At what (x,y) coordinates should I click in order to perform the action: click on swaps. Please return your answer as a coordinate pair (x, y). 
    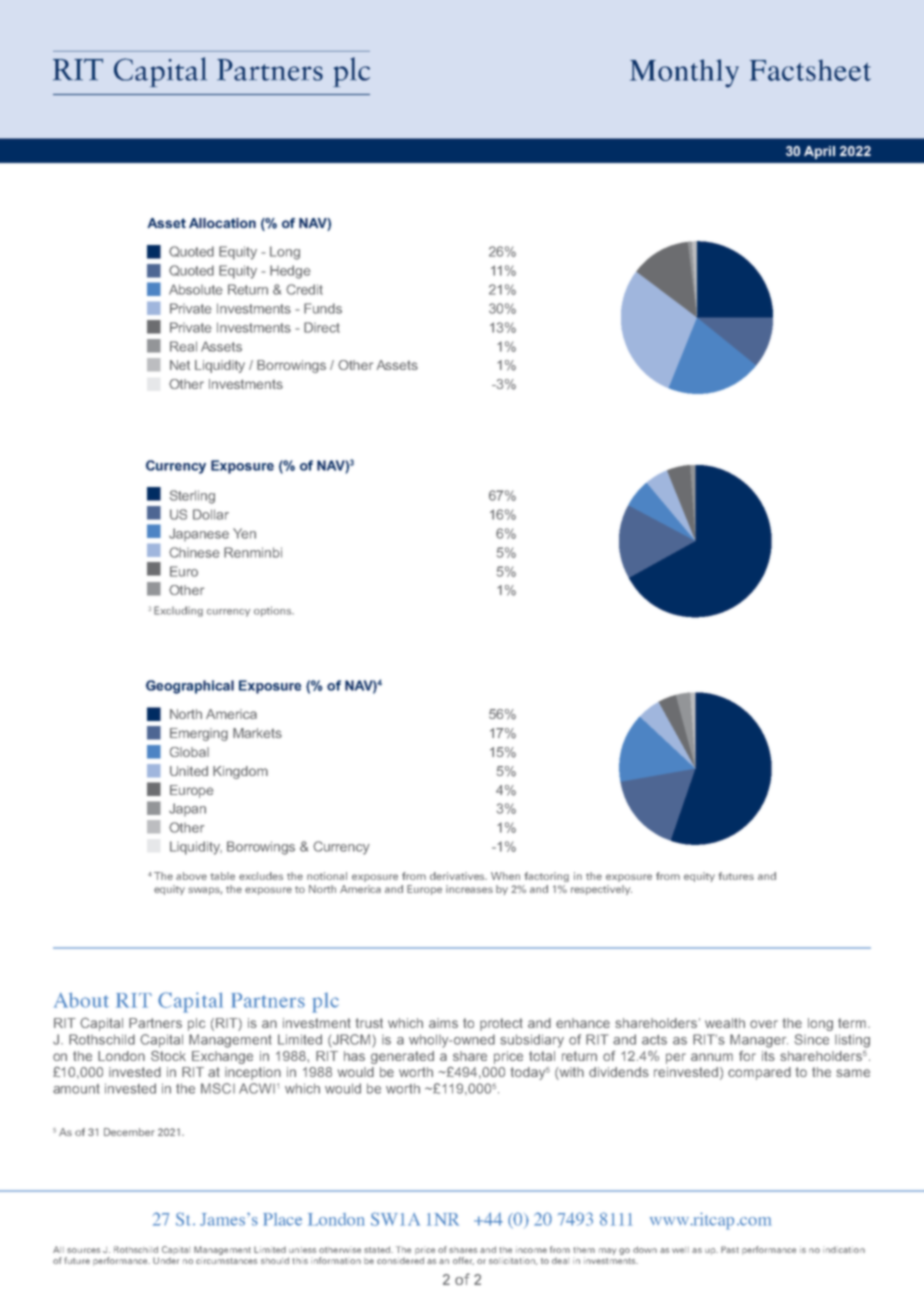
    Looking at the image, I should click on (205, 891).
